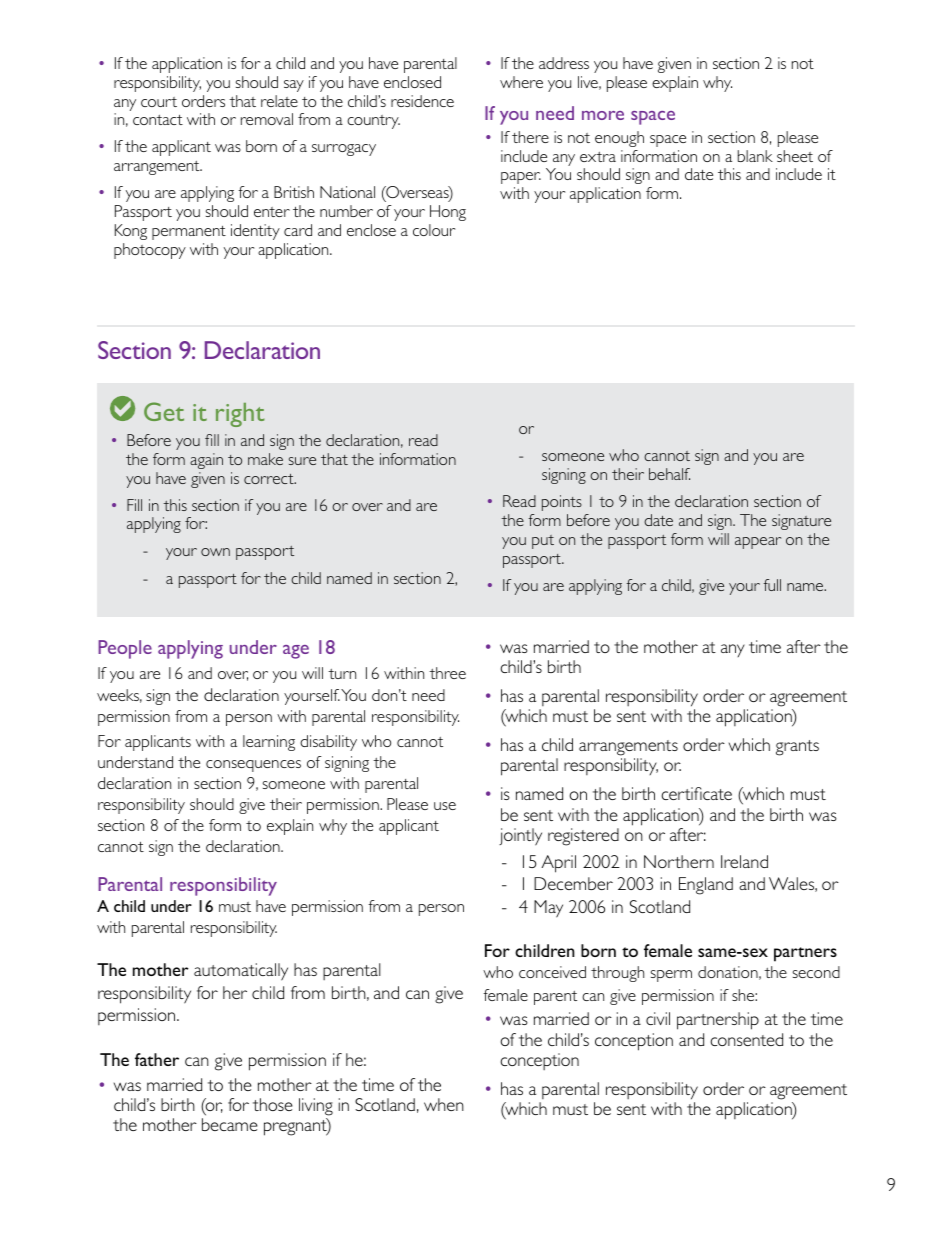  Describe the element at coordinates (445, 806) in the document. I see `use` at that location.
